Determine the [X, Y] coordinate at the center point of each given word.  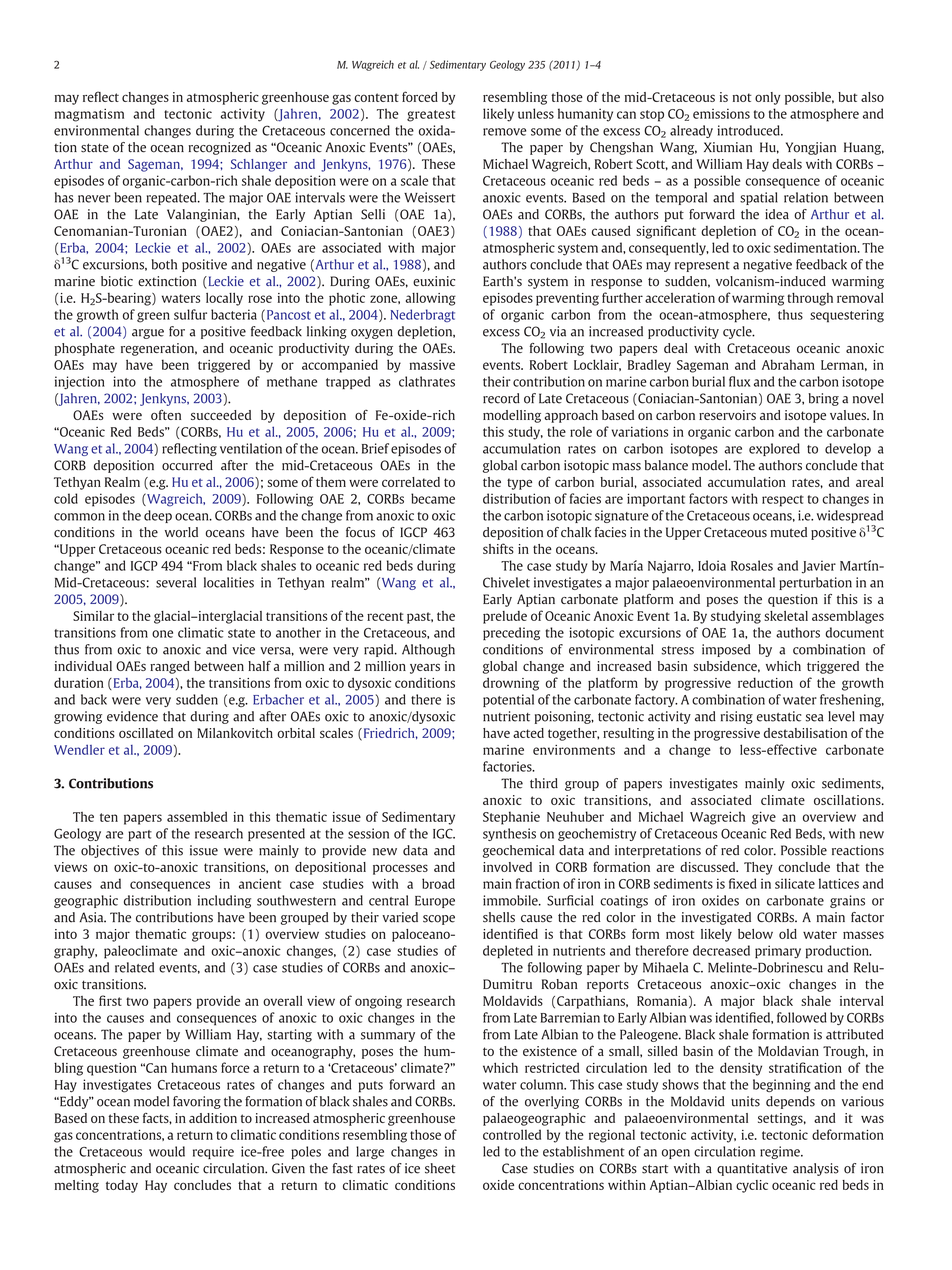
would [167, 1151]
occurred [187, 465]
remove [504, 132]
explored [774, 449]
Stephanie [511, 818]
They [758, 868]
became [433, 498]
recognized [220, 148]
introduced [750, 130]
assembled [197, 816]
